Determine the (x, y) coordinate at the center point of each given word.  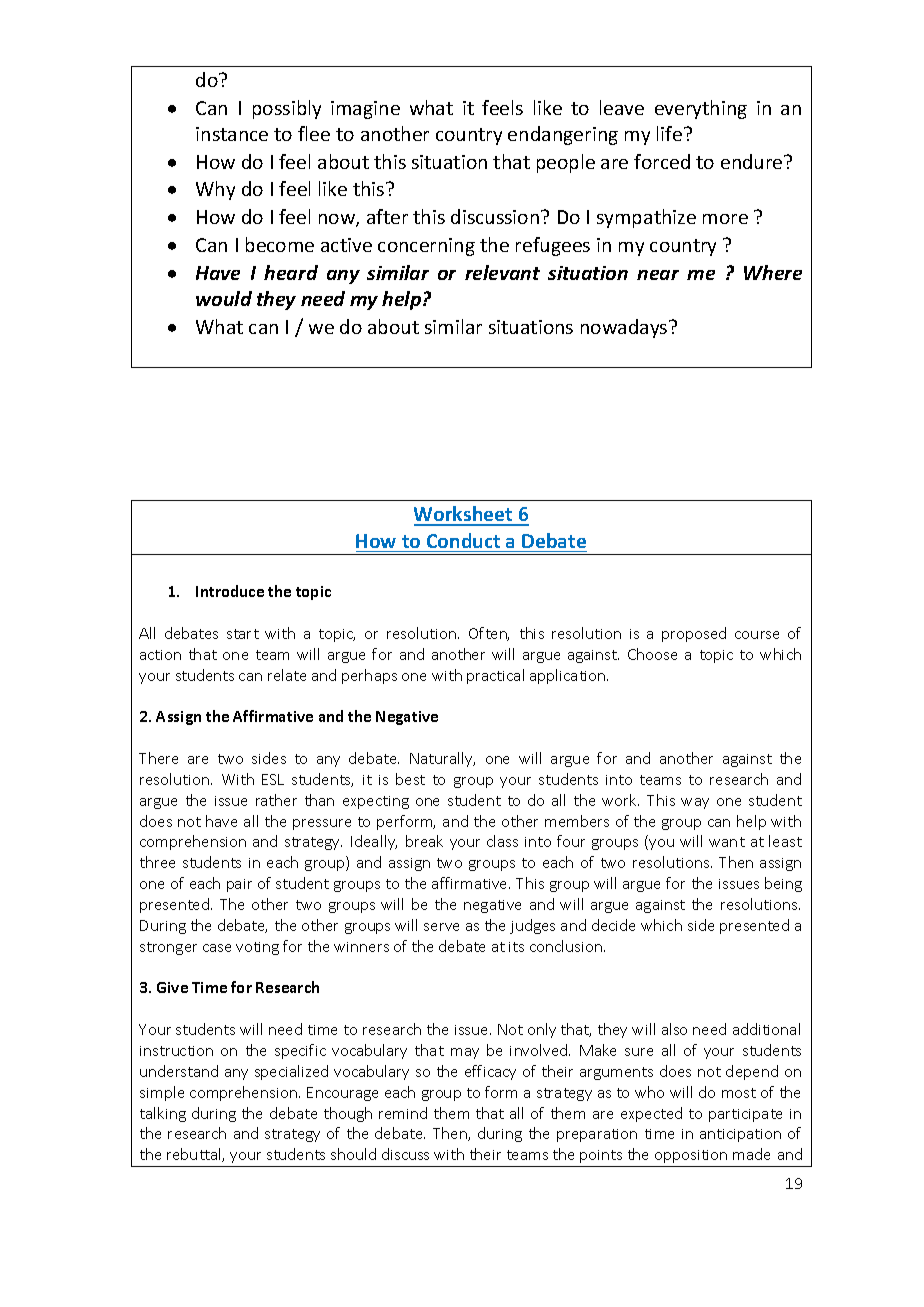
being (783, 884)
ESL (273, 779)
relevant (502, 272)
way (695, 803)
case (217, 948)
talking (163, 1114)
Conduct (463, 540)
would (224, 298)
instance (232, 134)
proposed (694, 634)
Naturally (442, 759)
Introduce (230, 591)
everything (701, 109)
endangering (563, 135)
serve (441, 927)
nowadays (625, 328)
